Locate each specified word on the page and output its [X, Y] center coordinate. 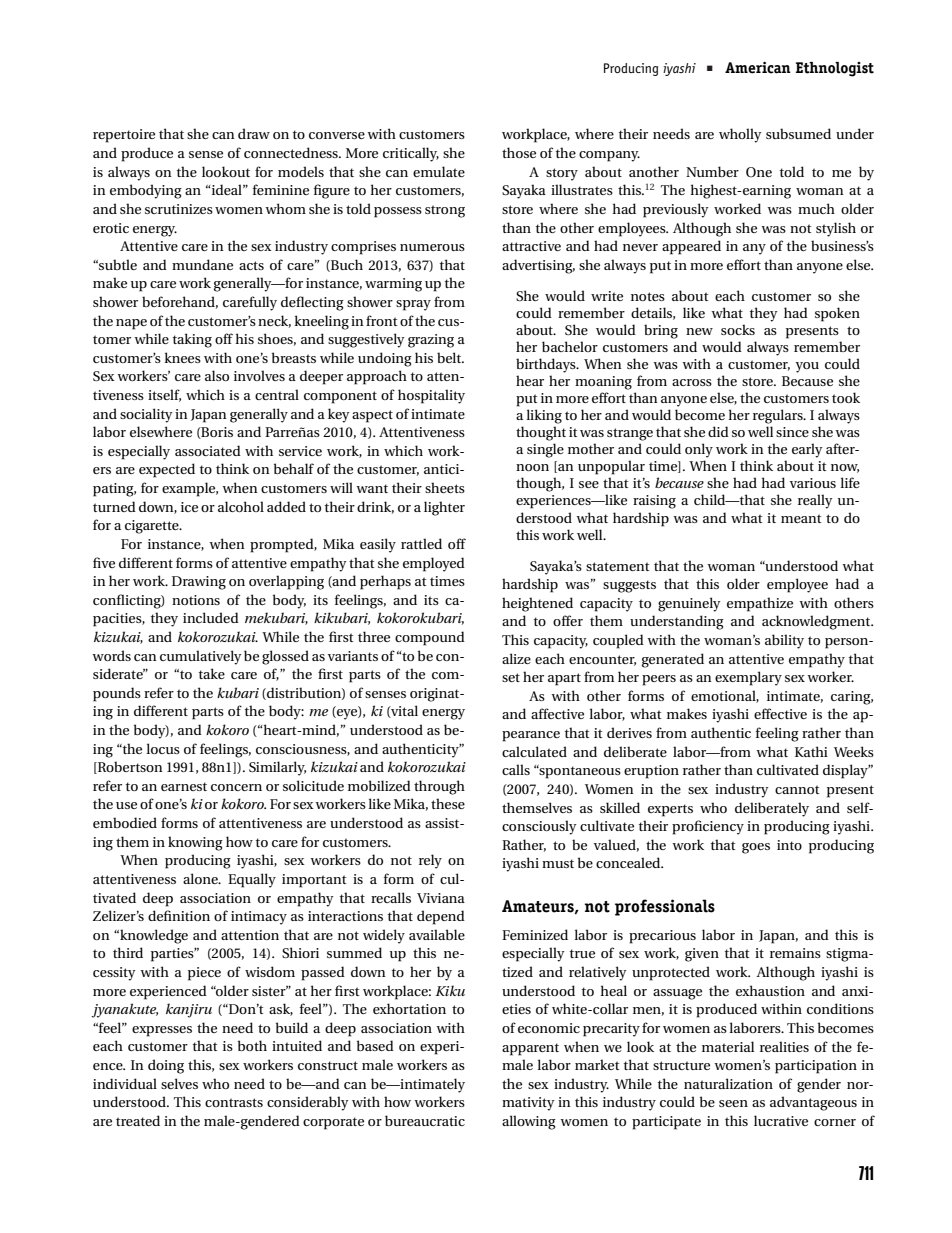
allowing [529, 1122]
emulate [439, 171]
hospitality [431, 396]
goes [756, 848]
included [211, 617]
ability [784, 641]
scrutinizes [179, 209]
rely [430, 861]
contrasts [234, 1102]
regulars [779, 416]
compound [430, 638]
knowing [195, 843]
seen [733, 1103]
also [217, 375]
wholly [740, 135]
